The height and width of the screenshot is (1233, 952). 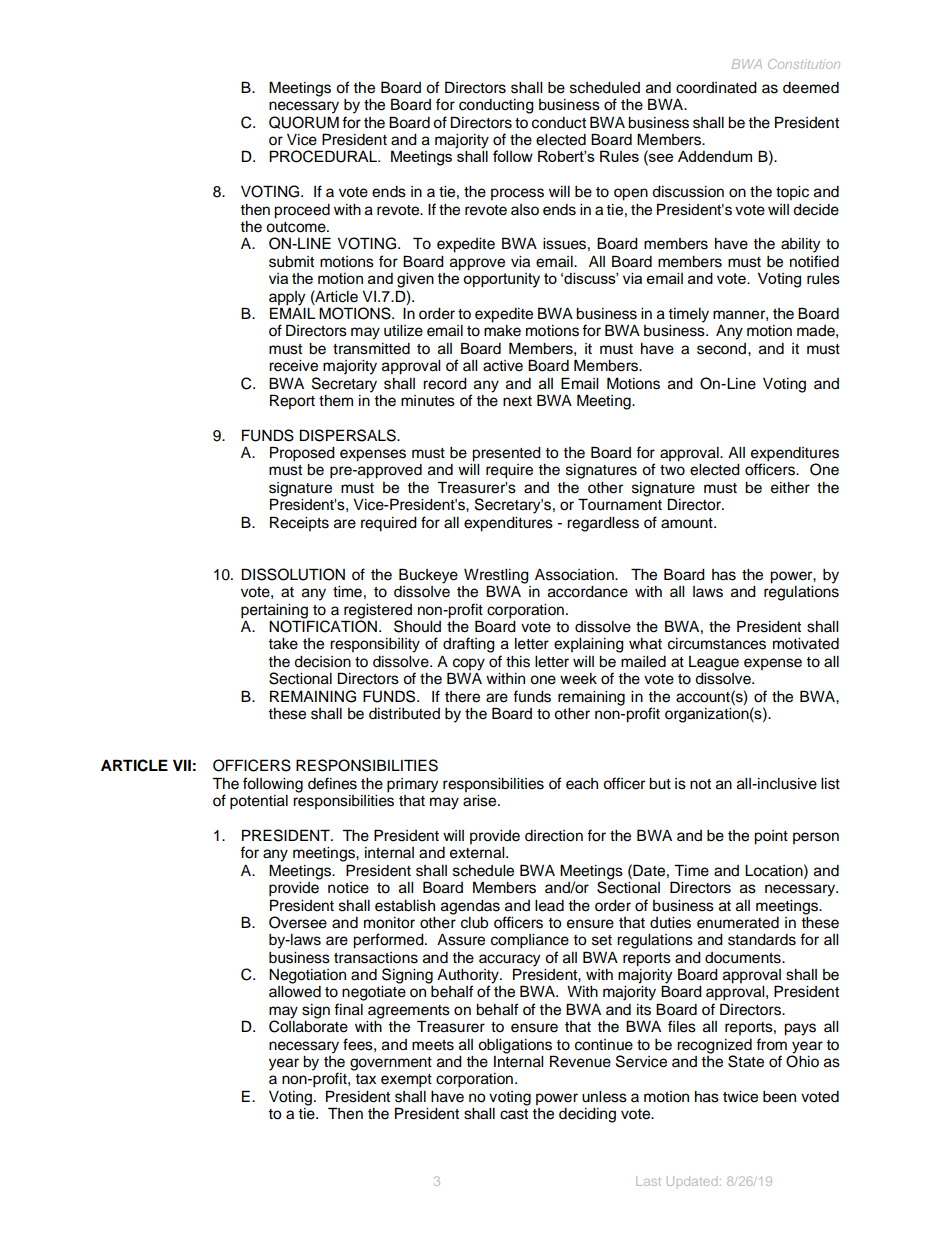 I want to click on twice, so click(x=740, y=1097).
